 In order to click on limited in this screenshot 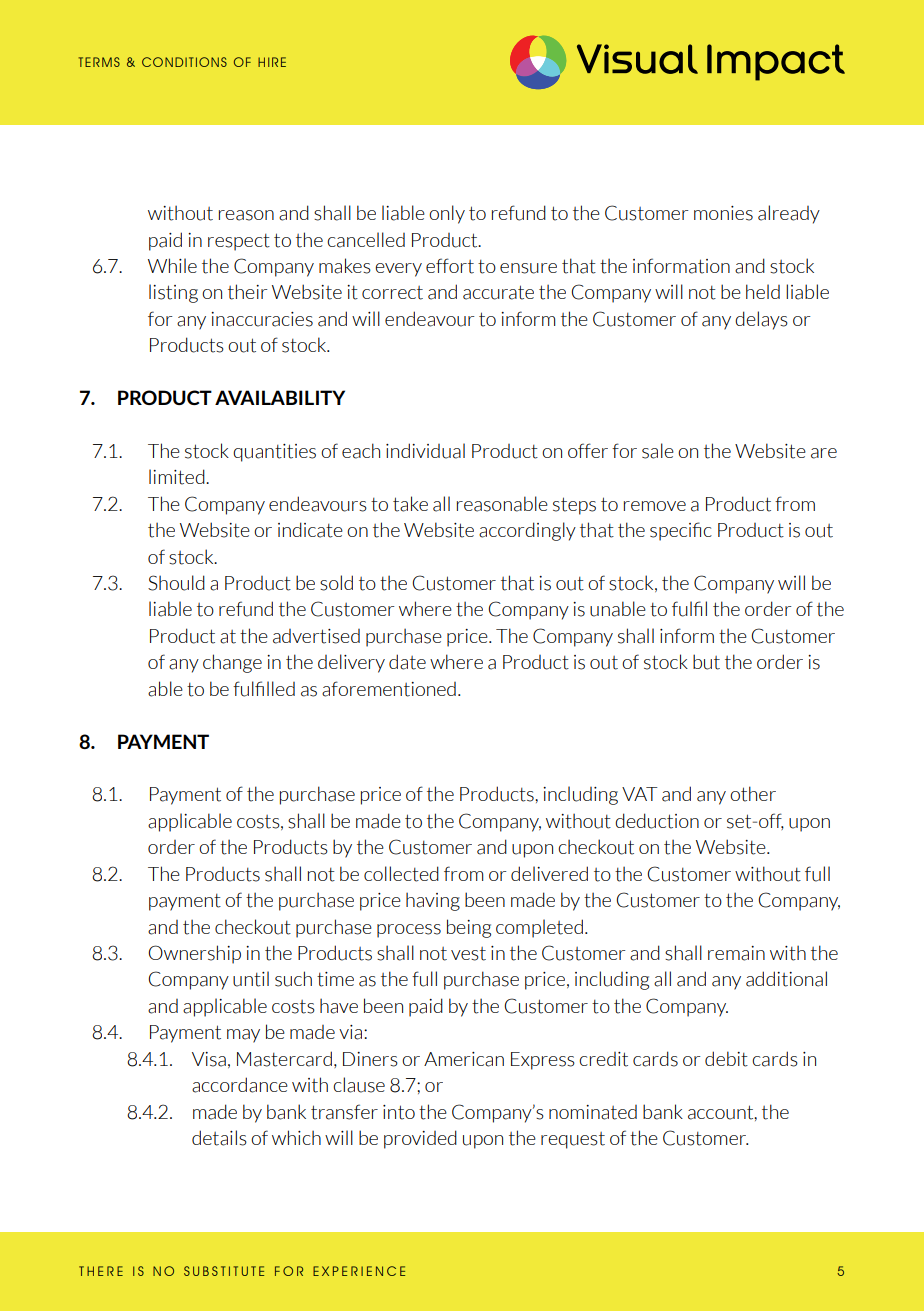, I will do `click(178, 477)`.
